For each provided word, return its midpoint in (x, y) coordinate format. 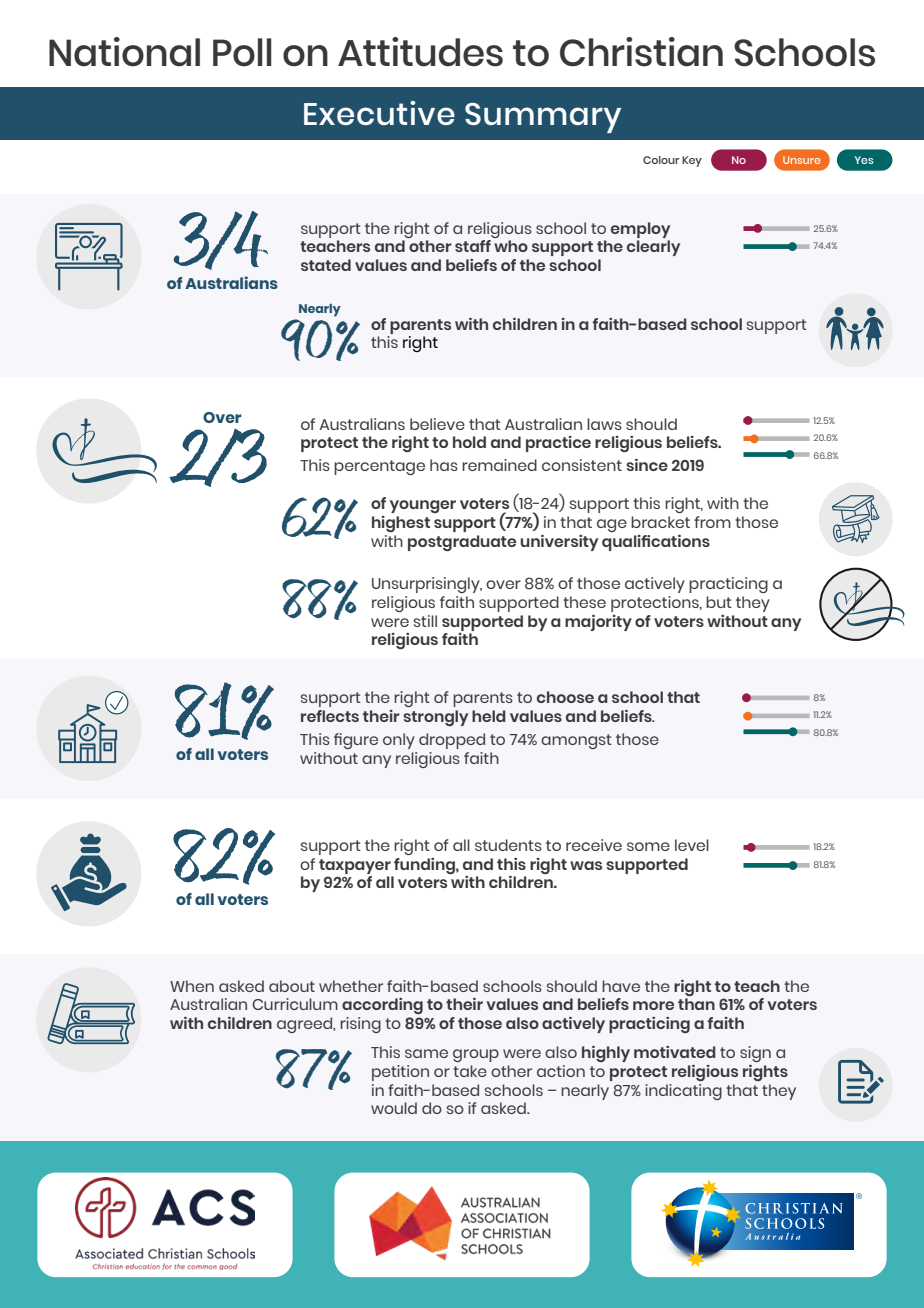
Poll (242, 52)
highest (401, 524)
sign (755, 1054)
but (719, 602)
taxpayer (355, 866)
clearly (653, 248)
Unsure (801, 160)
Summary (543, 118)
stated (326, 265)
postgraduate (462, 543)
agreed (306, 1025)
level (692, 845)
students (508, 845)
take (470, 1071)
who (511, 246)
